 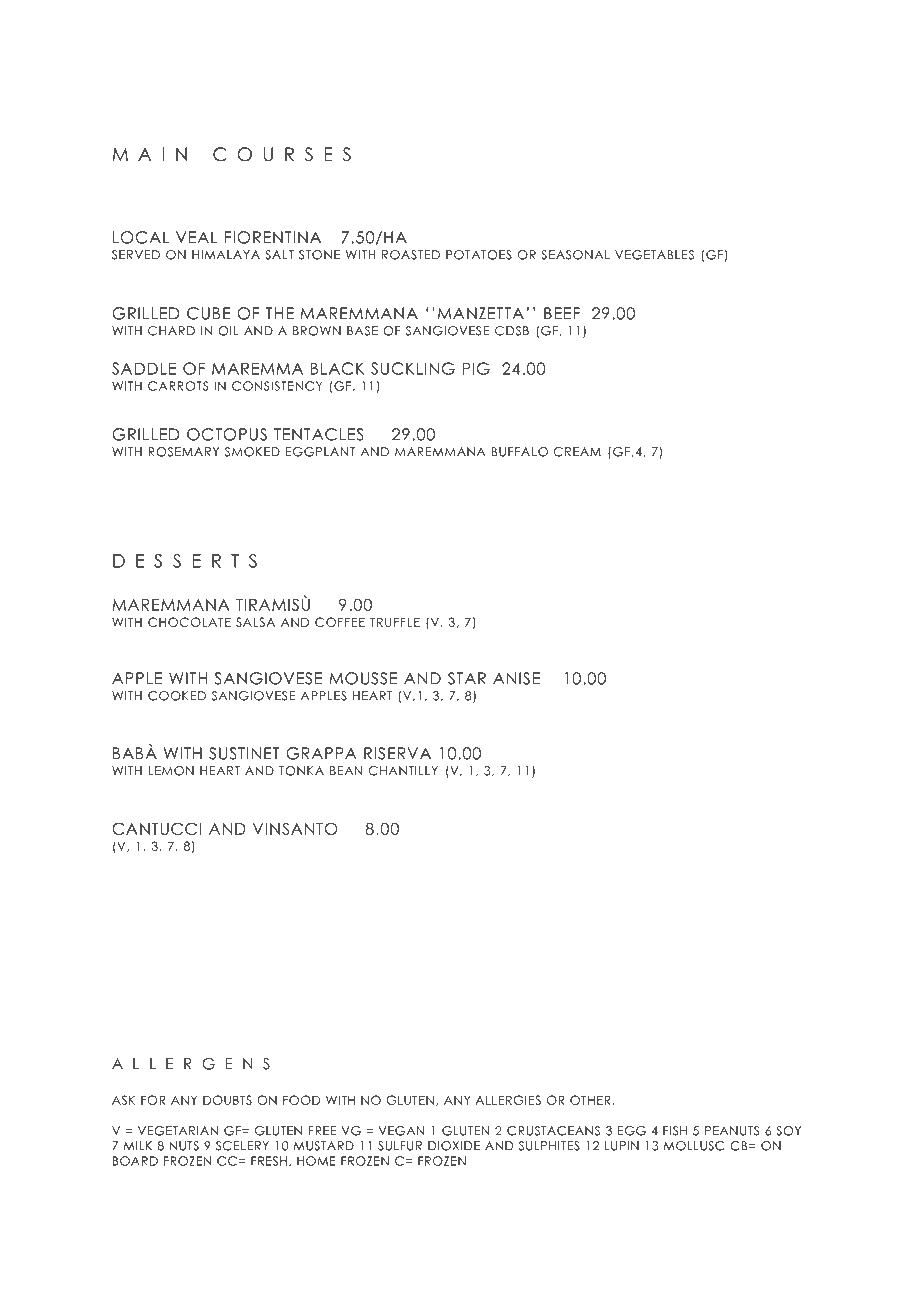 I want to click on DIOXIDE, so click(x=454, y=1146).
